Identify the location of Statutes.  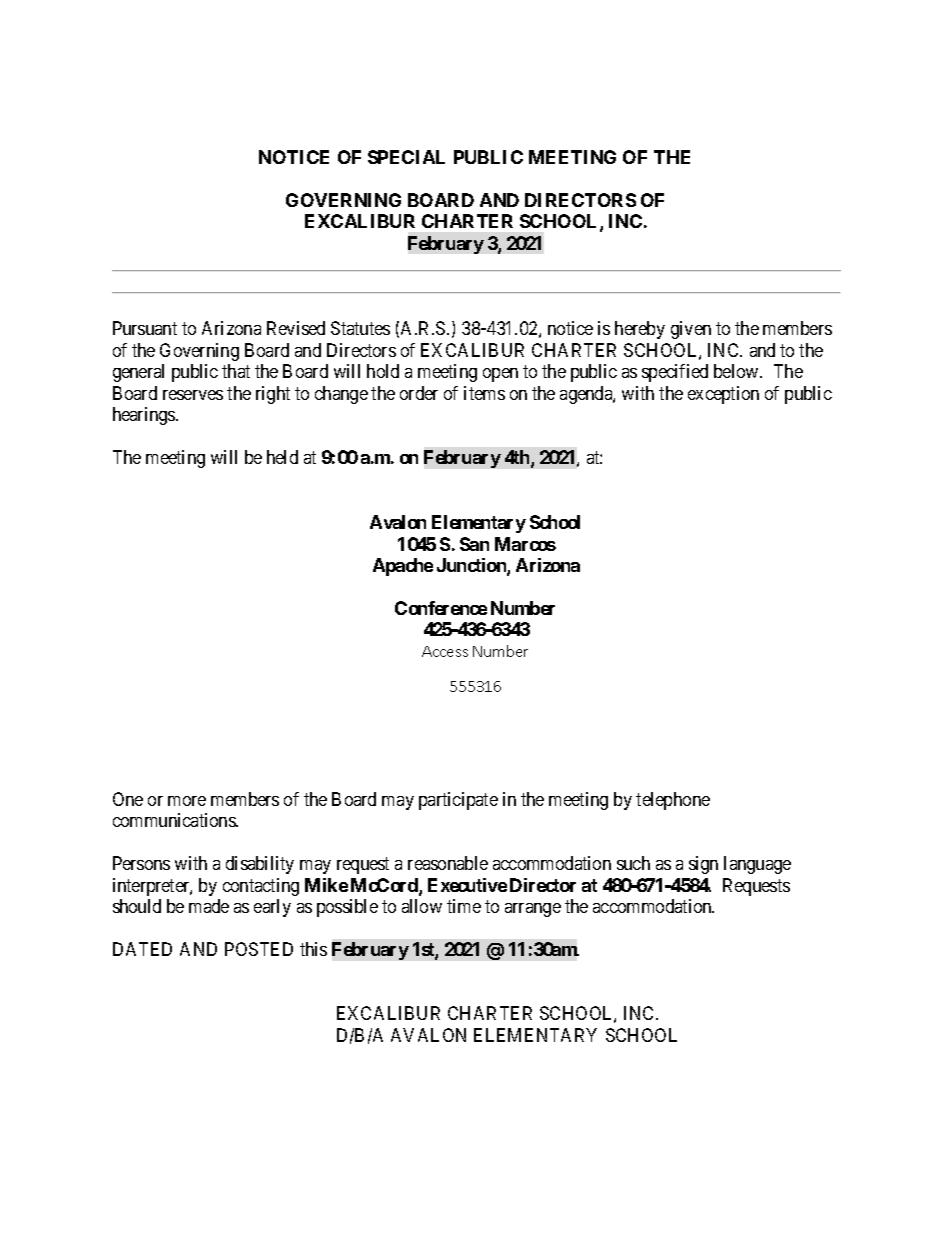
(360, 328).
